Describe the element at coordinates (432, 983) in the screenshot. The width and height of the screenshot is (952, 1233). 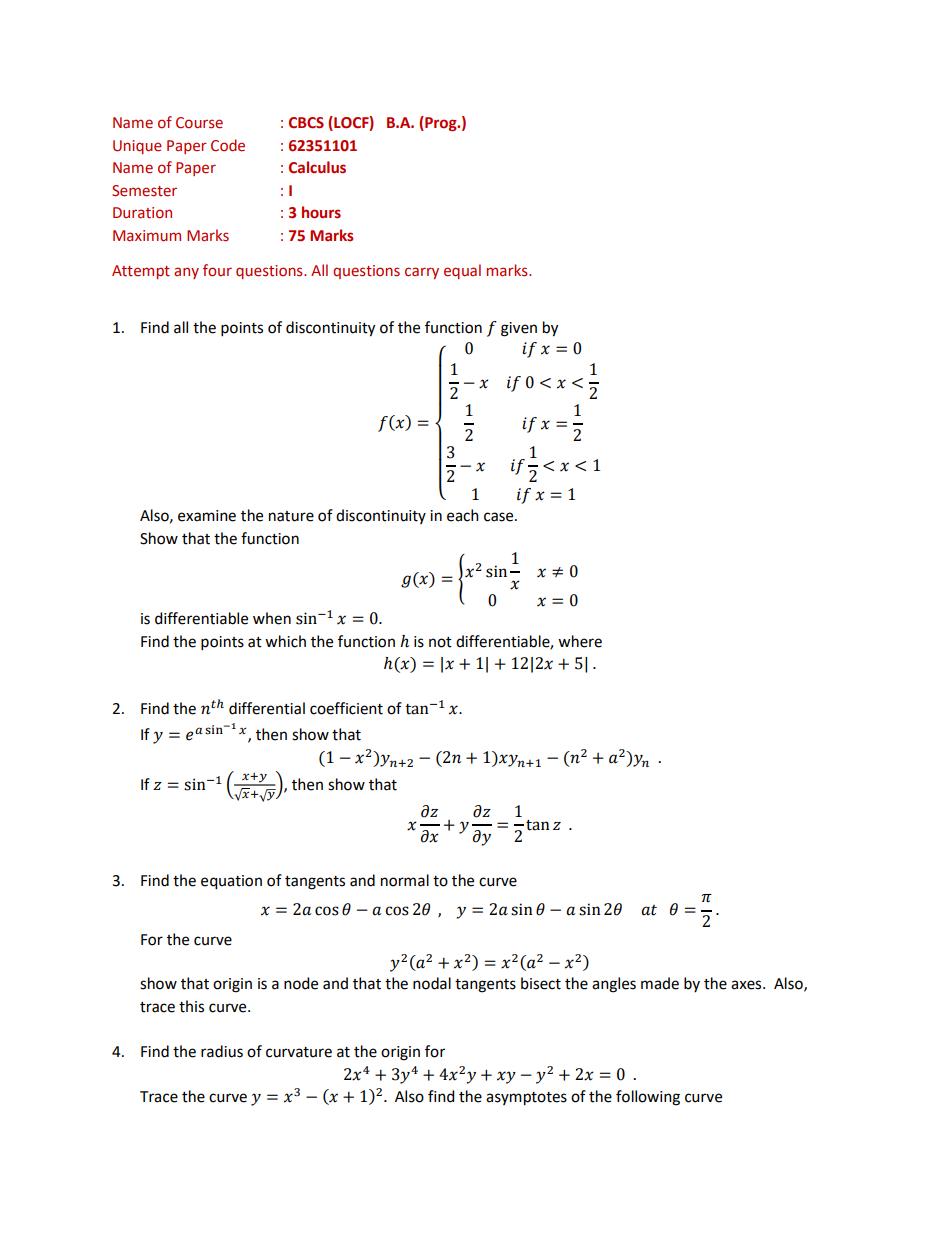
I see `nodal` at that location.
